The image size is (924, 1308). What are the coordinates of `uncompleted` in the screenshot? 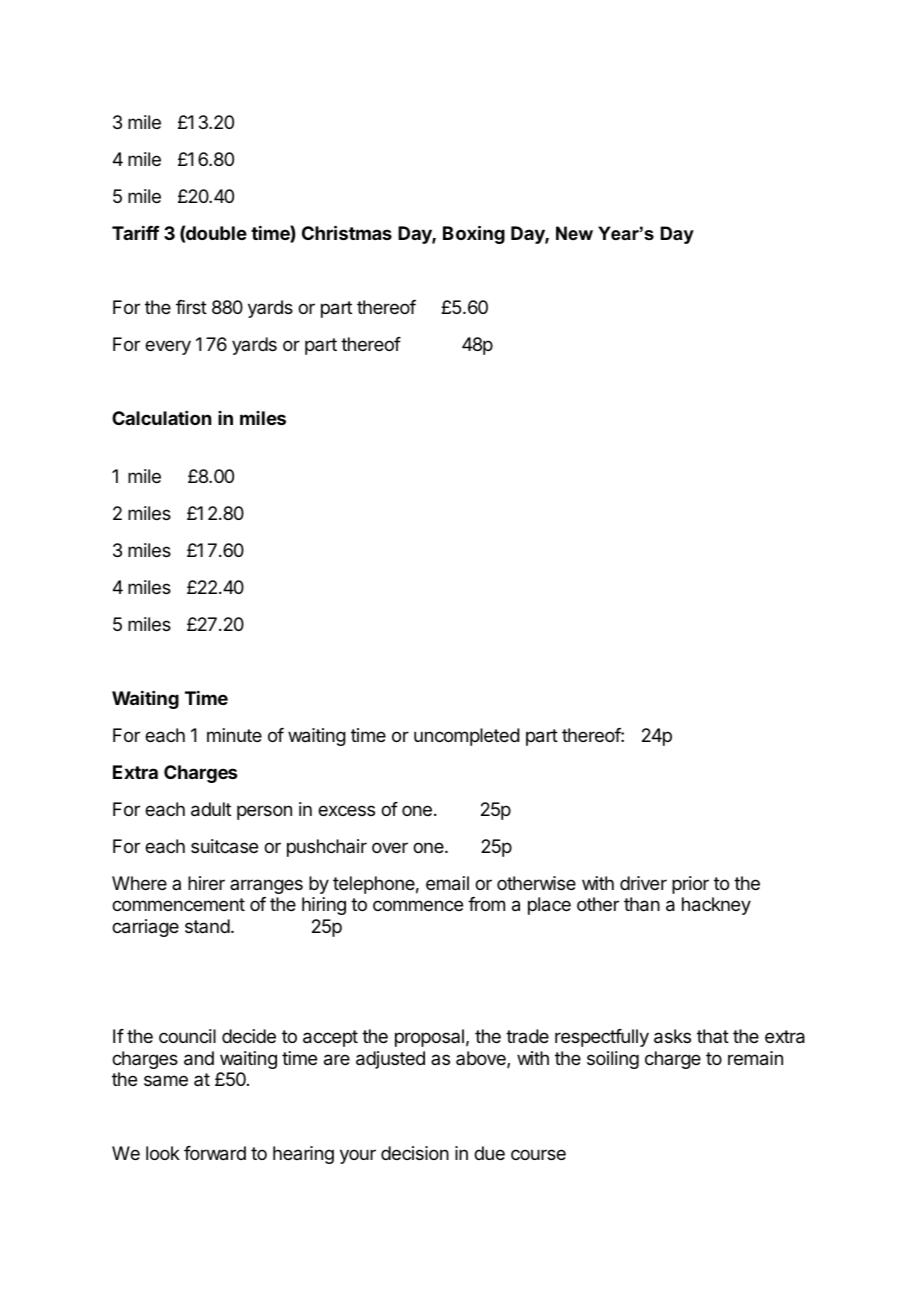 It's located at (467, 737).
